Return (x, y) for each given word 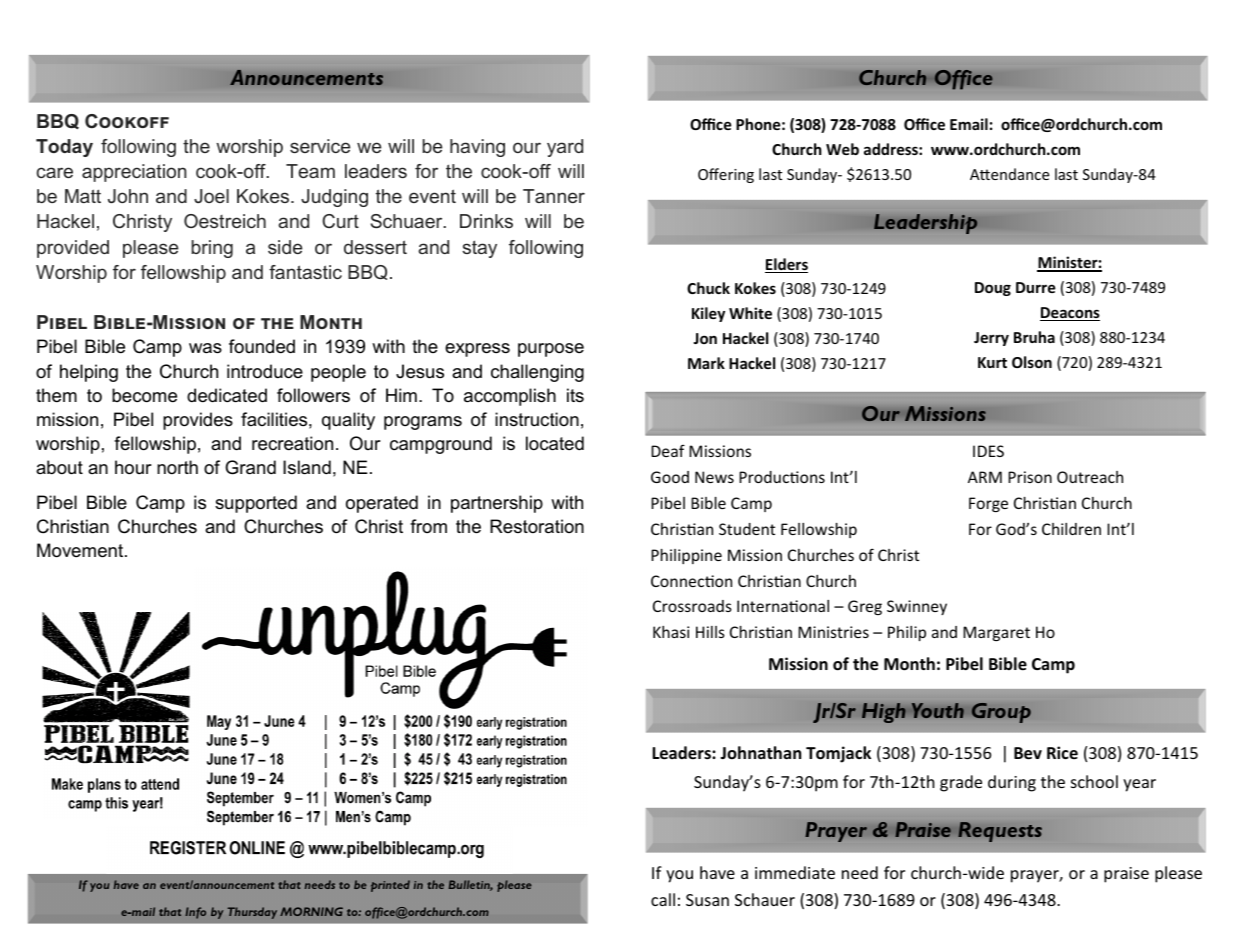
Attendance (1009, 174)
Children (1071, 529)
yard (565, 148)
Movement (81, 550)
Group (1001, 713)
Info (195, 913)
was (205, 348)
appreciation (134, 173)
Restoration (537, 526)
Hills (710, 632)
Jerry (991, 339)
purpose (551, 350)
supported (256, 504)
